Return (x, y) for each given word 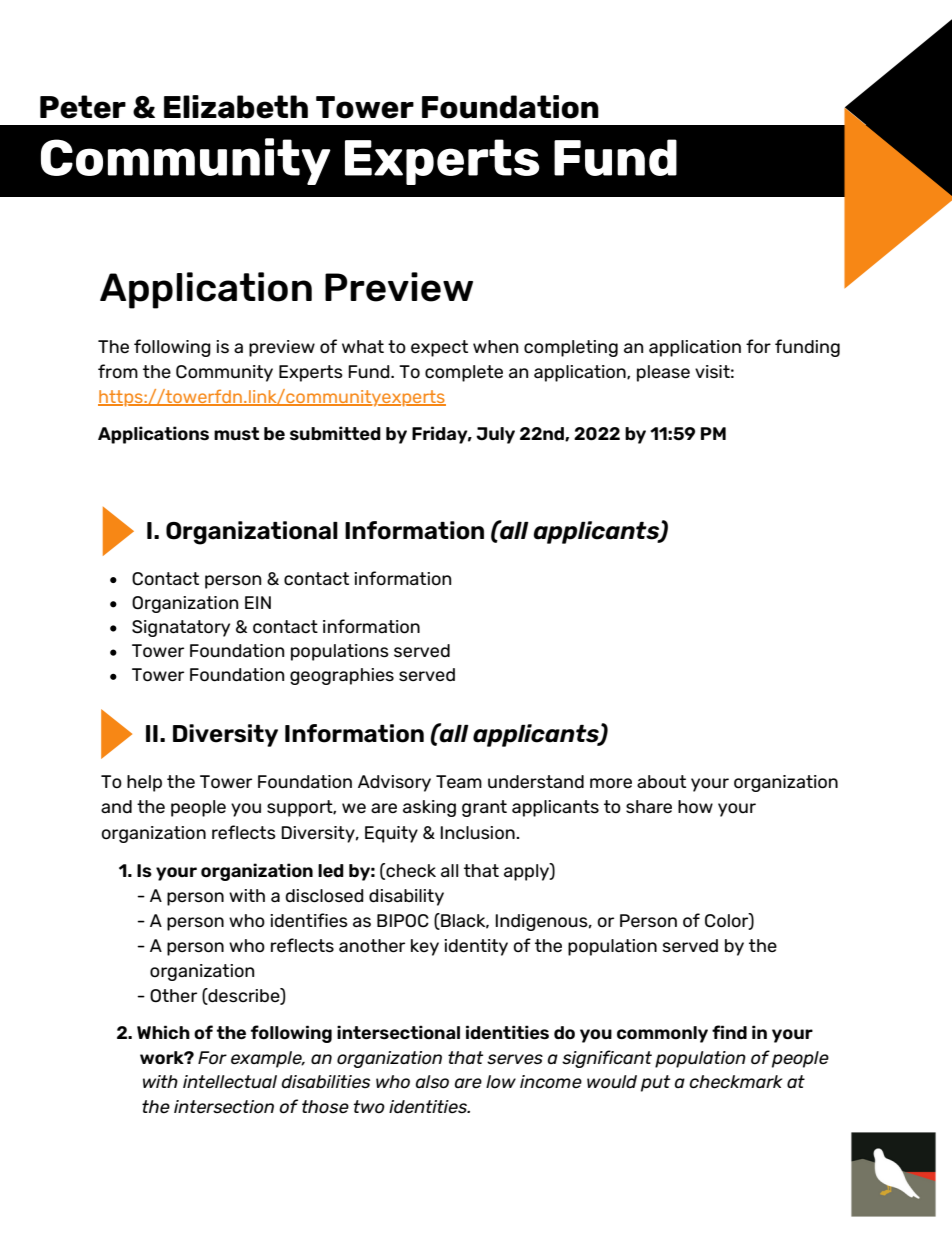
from (118, 371)
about (661, 781)
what (363, 346)
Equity (391, 834)
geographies (342, 676)
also (432, 1082)
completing (571, 348)
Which (163, 1032)
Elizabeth (236, 107)
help (144, 783)
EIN (258, 602)
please (663, 373)
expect (439, 348)
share (649, 807)
